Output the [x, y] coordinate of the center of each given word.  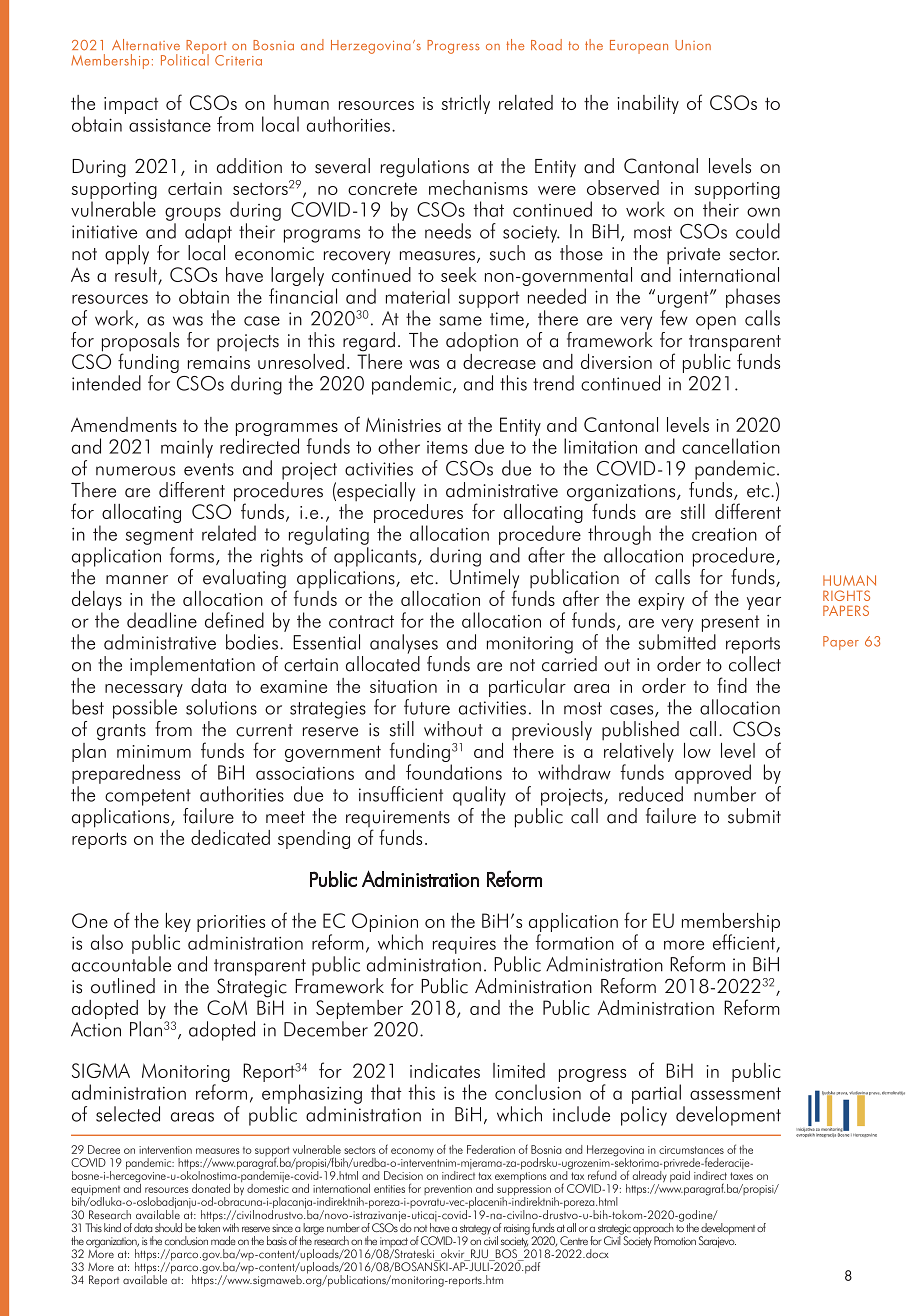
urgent [684, 299]
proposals [140, 343]
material [418, 296]
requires [464, 945]
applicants [376, 557]
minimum [154, 751]
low [697, 750]
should [168, 1227]
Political [185, 59]
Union [693, 45]
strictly [466, 104]
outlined [123, 986]
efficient [745, 943]
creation [724, 534]
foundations [454, 772]
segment [160, 536]
